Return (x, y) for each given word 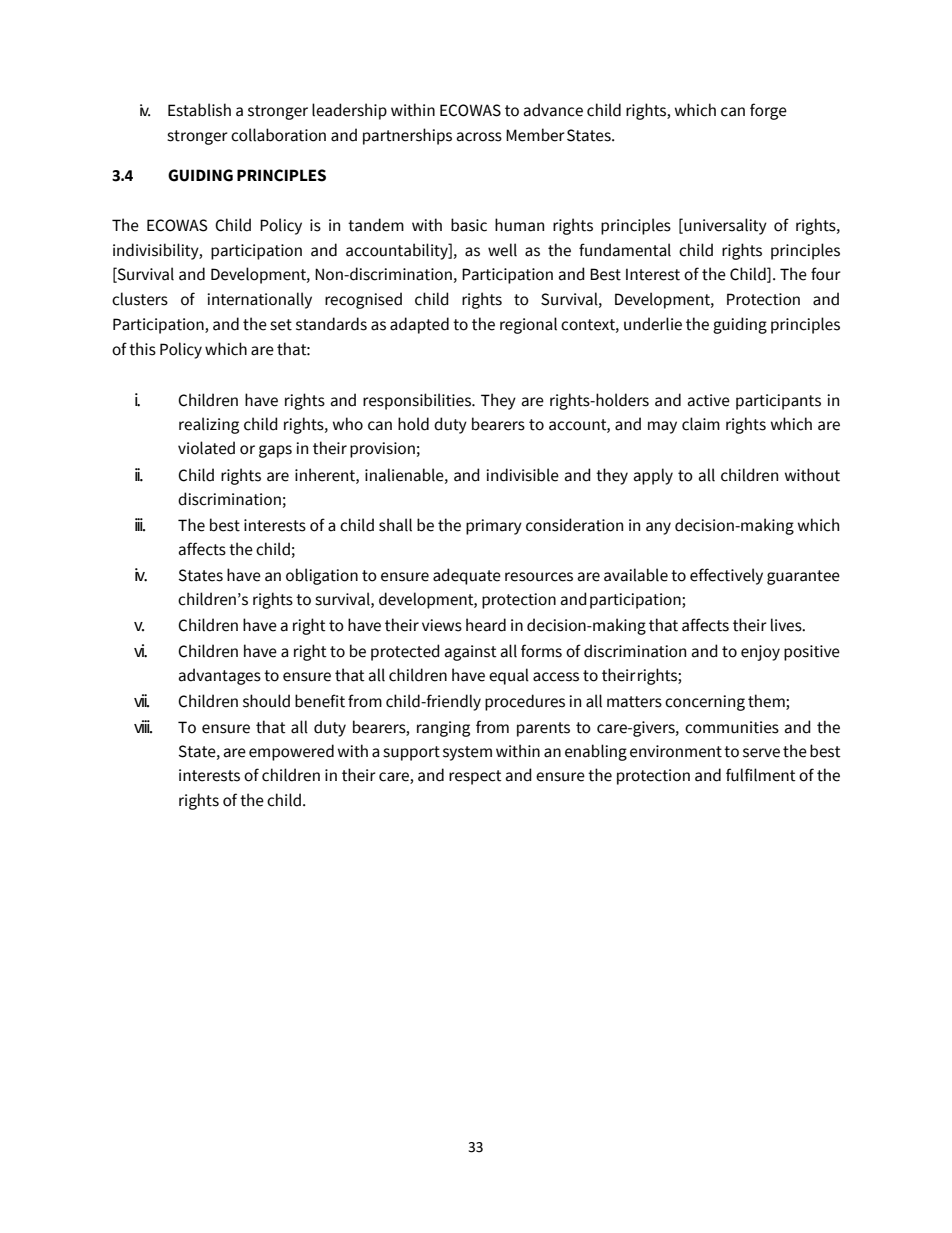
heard (486, 625)
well (502, 250)
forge (768, 111)
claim (701, 424)
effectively (726, 576)
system (467, 753)
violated (206, 448)
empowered (291, 752)
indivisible (522, 475)
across (479, 137)
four (826, 274)
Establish (199, 110)
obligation (322, 576)
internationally (259, 300)
